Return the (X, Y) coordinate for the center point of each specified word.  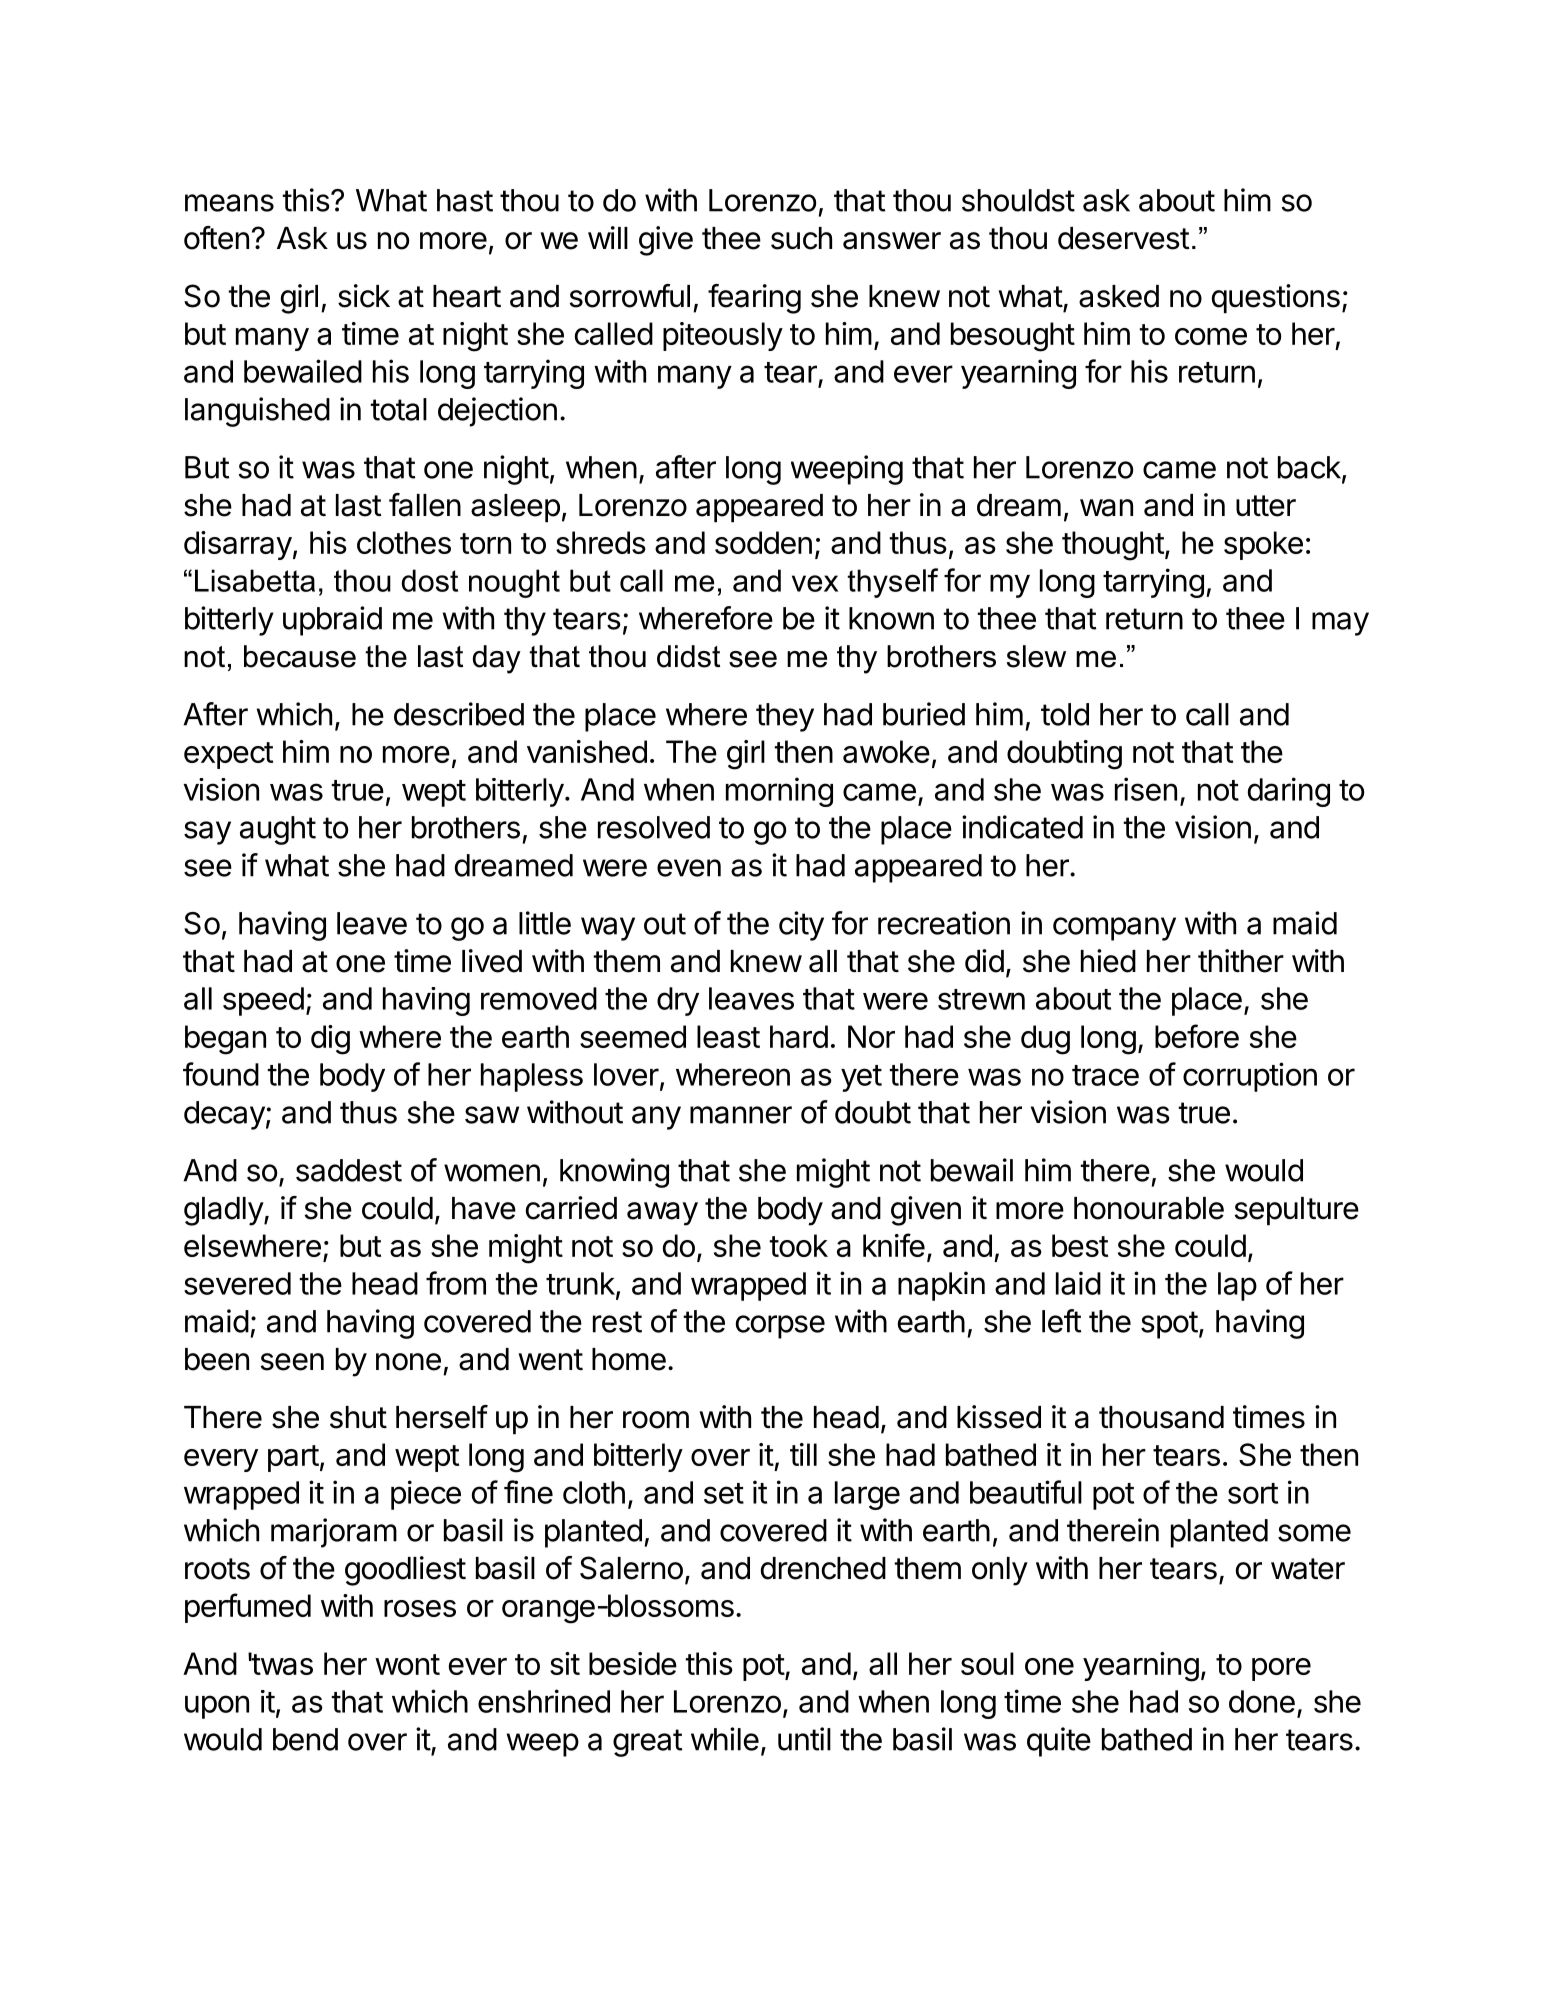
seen (292, 1362)
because (300, 656)
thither (1241, 961)
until (804, 1739)
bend (305, 1739)
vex (815, 583)
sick (364, 296)
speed (263, 1001)
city (801, 926)
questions (1276, 299)
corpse (780, 1327)
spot (1169, 1325)
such (801, 238)
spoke (1263, 545)
